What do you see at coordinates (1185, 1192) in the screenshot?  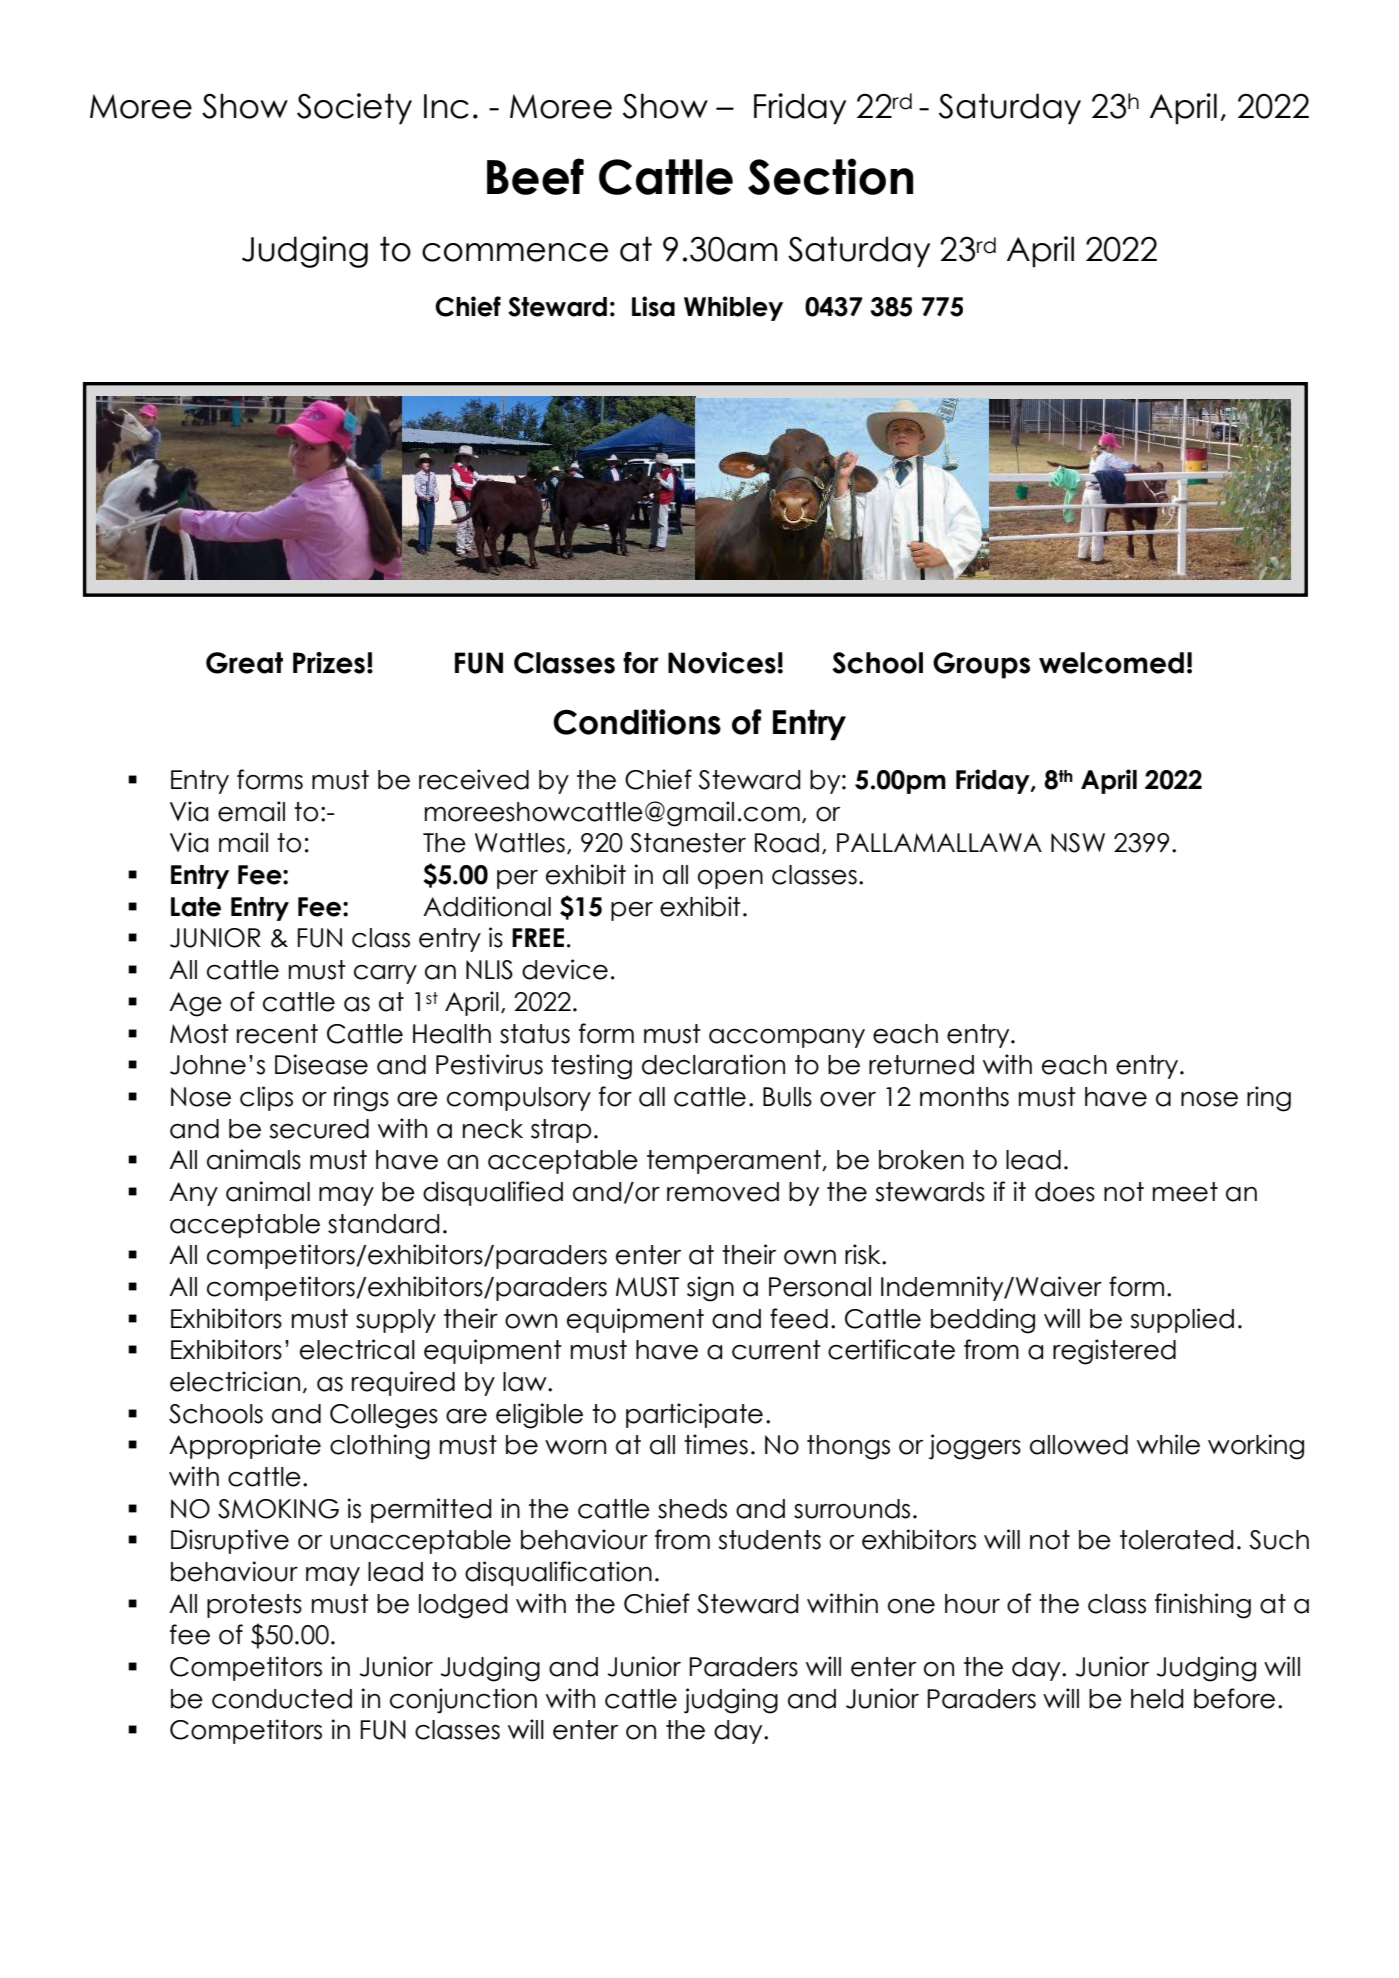 I see `meet` at bounding box center [1185, 1192].
